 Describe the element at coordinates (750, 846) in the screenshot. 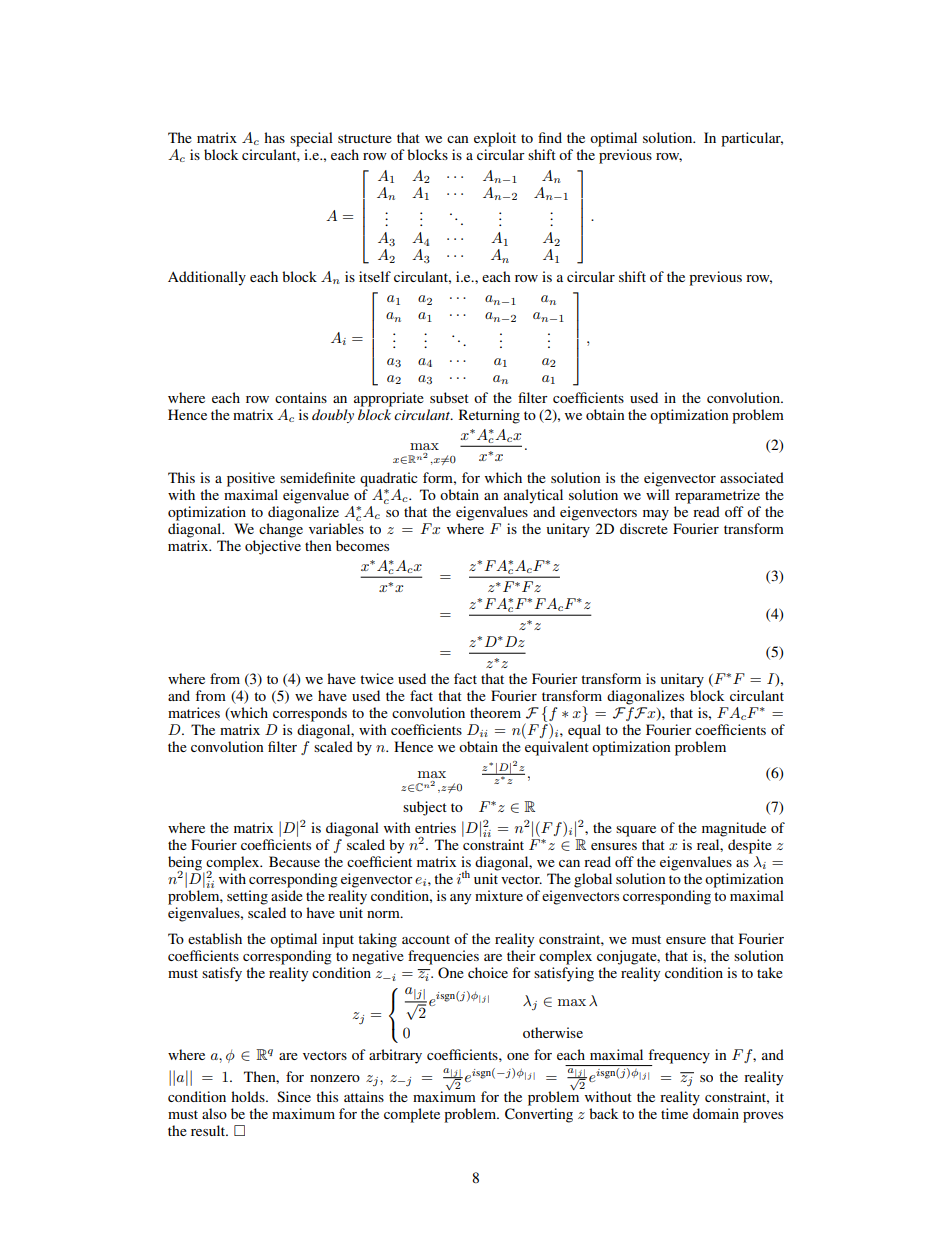

I see `despite` at that location.
